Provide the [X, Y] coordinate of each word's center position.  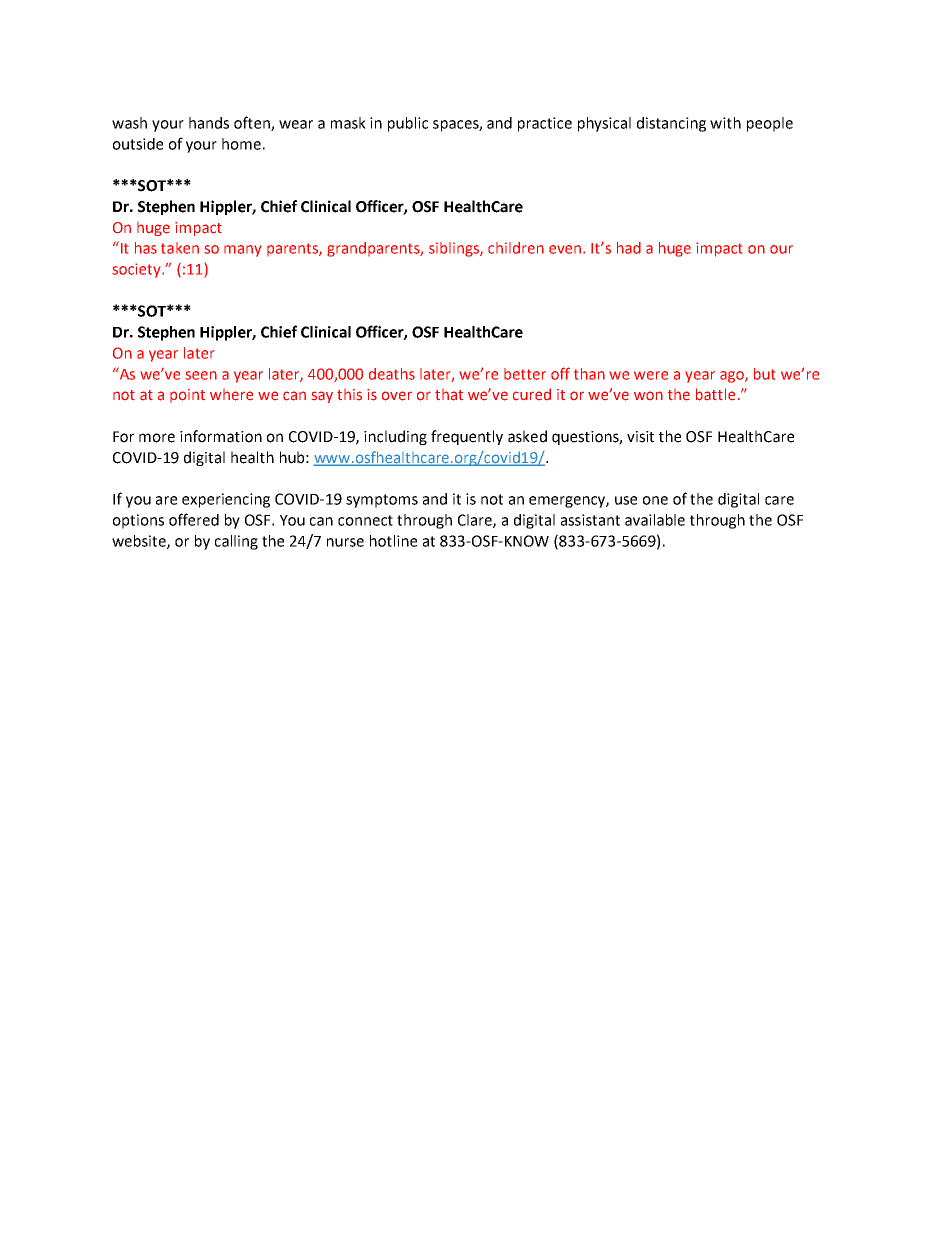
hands [209, 123]
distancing [671, 124]
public [408, 124]
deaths [392, 374]
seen [201, 375]
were [651, 375]
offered [194, 519]
